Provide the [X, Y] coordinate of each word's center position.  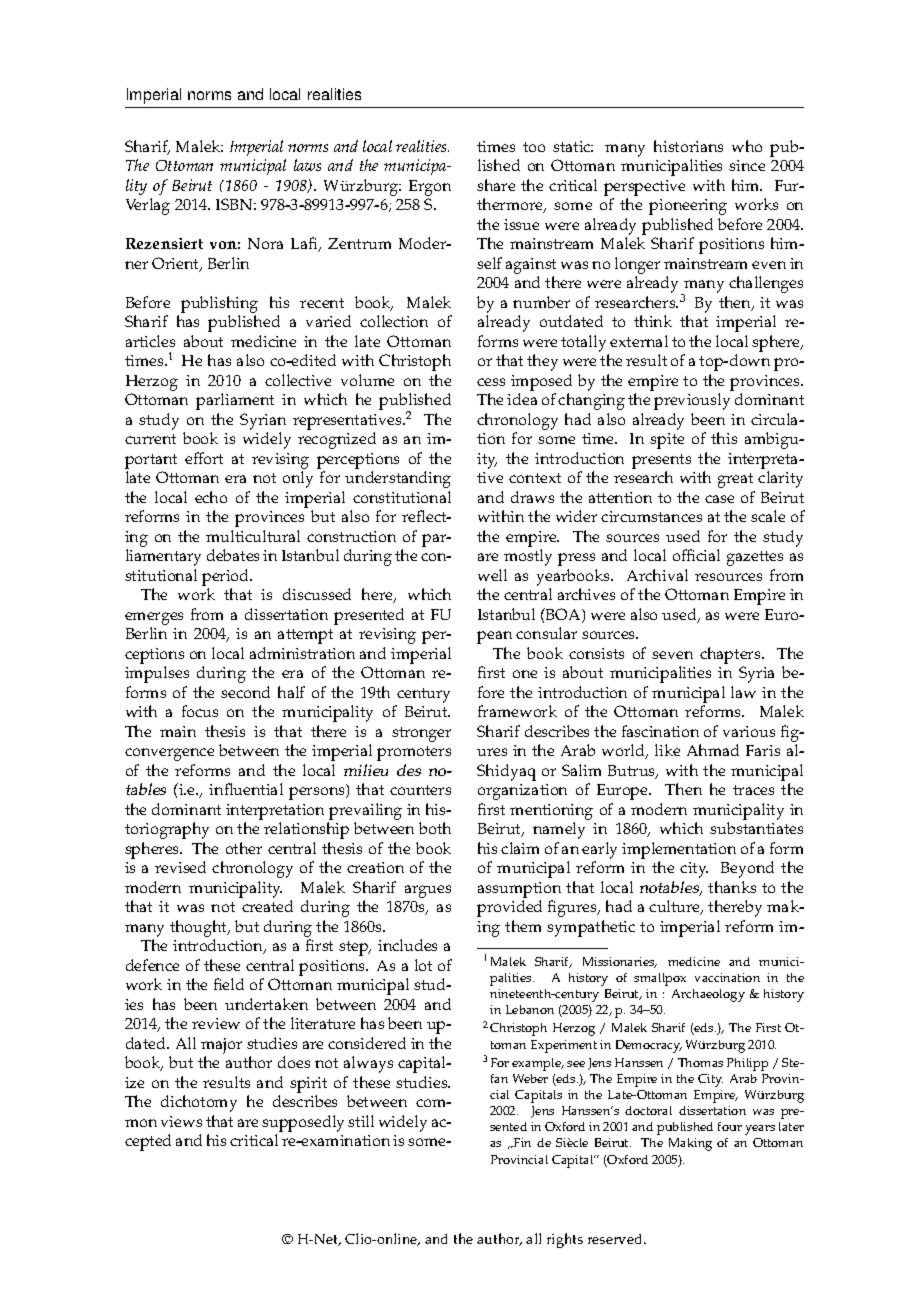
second [245, 692]
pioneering [688, 207]
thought [200, 928]
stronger [421, 734]
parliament [235, 401]
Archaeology [708, 995]
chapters [731, 655]
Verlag [148, 206]
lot [423, 965]
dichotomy [199, 1103]
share [496, 185]
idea [522, 399]
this [724, 438]
